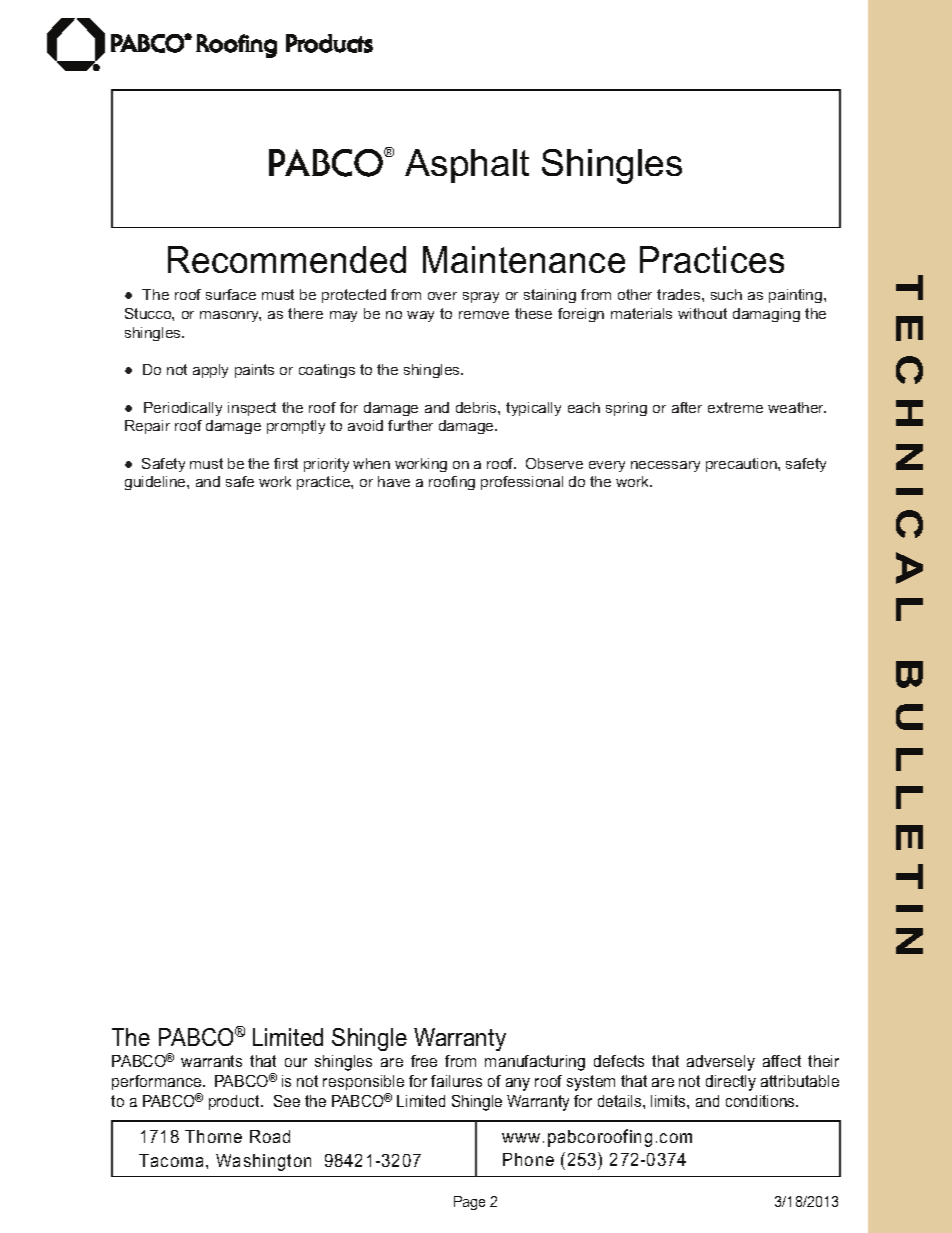 The height and width of the document is (1233, 952). Describe the element at coordinates (263, 1162) in the document. I see `Washington` at that location.
